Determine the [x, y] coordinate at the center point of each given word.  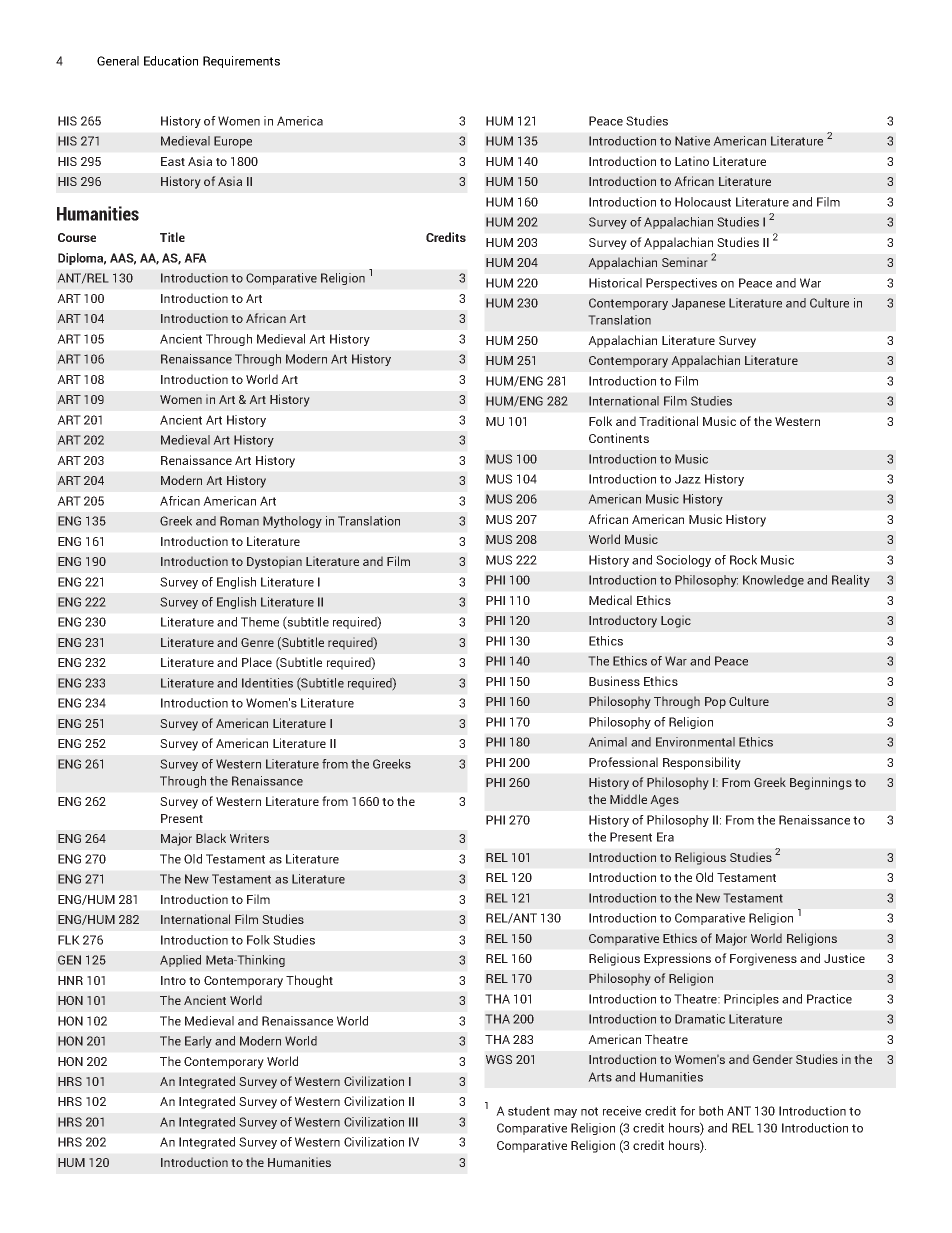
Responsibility [702, 763]
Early [198, 1042]
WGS [499, 1059]
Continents [619, 438]
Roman [239, 521]
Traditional [668, 421]
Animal [607, 742]
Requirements [241, 62]
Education [171, 61]
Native [692, 141]
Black [211, 838]
